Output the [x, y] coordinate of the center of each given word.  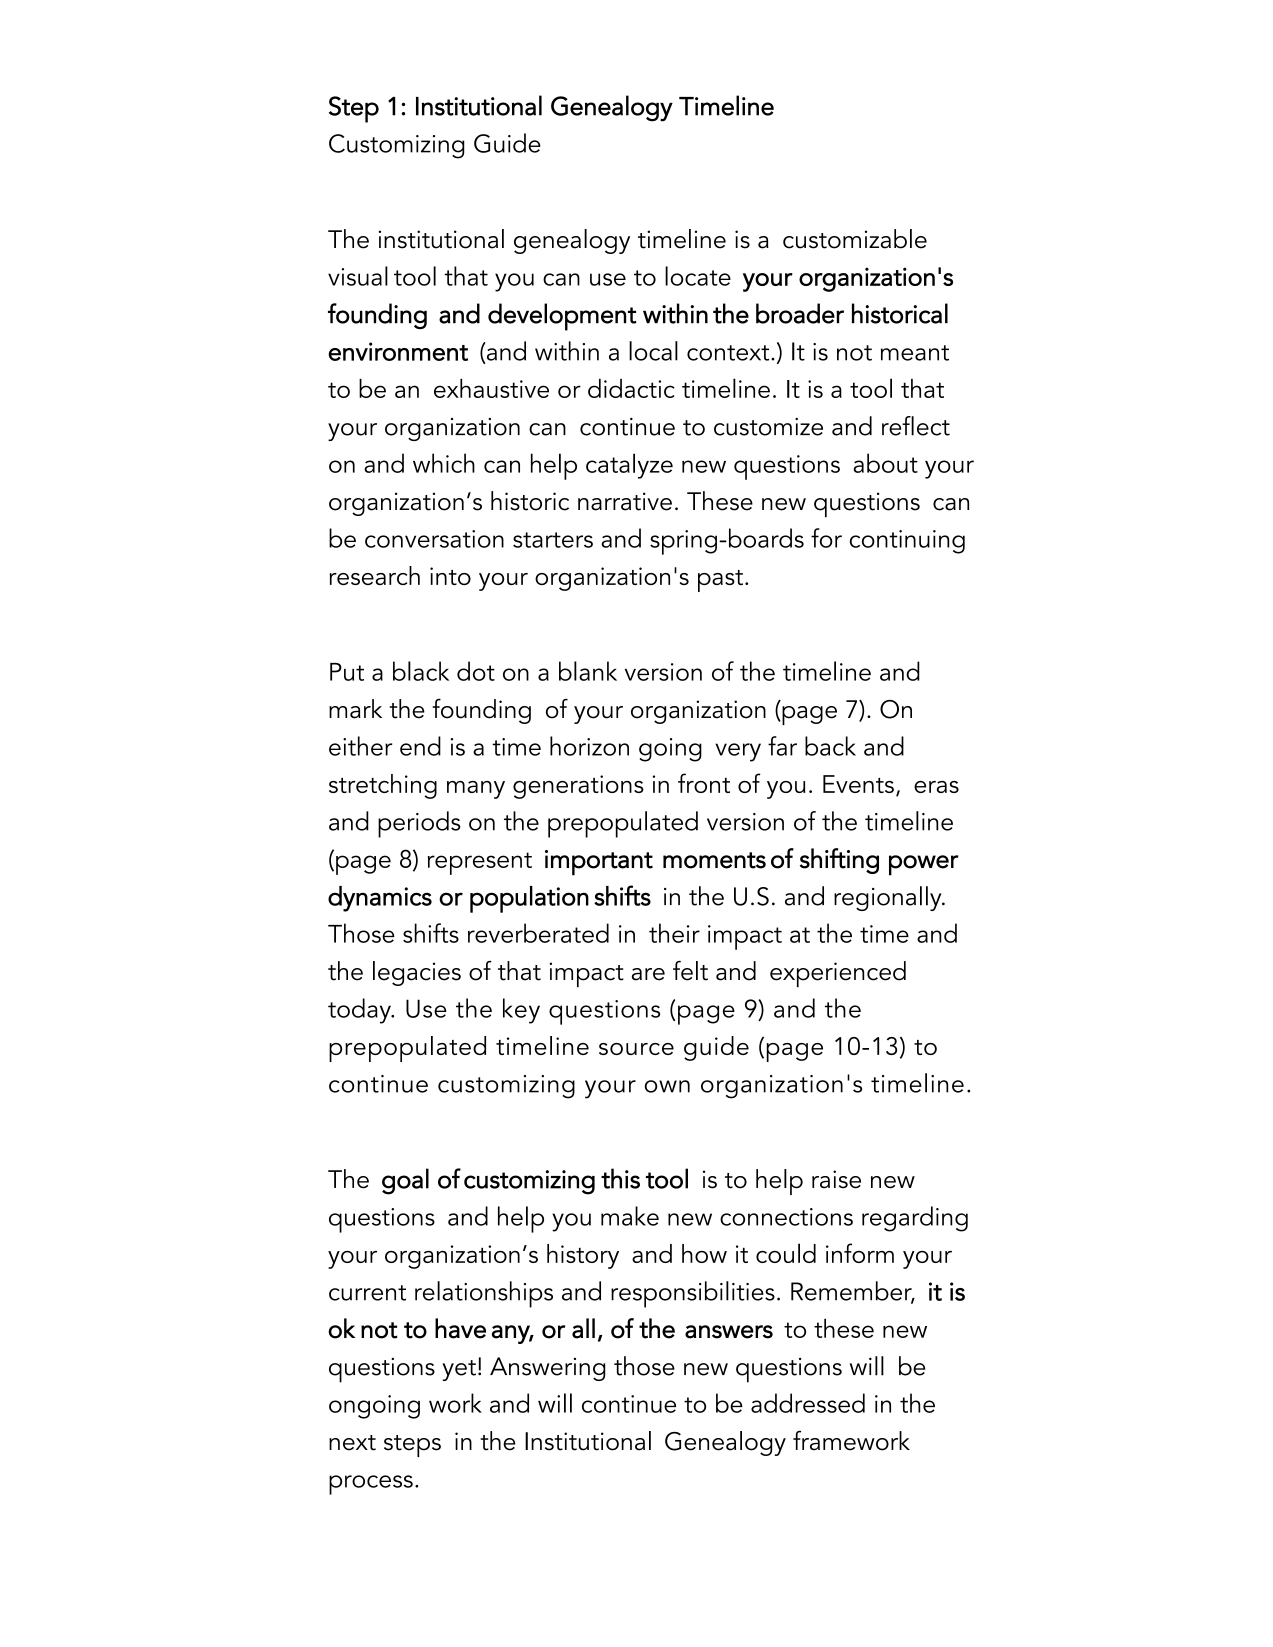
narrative [625, 501]
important [599, 863]
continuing [907, 542]
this [620, 1178]
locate [698, 276]
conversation [434, 539]
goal [405, 1181]
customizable [855, 239]
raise [836, 1179]
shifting [839, 861]
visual [358, 276]
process [371, 1485]
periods [419, 824]
